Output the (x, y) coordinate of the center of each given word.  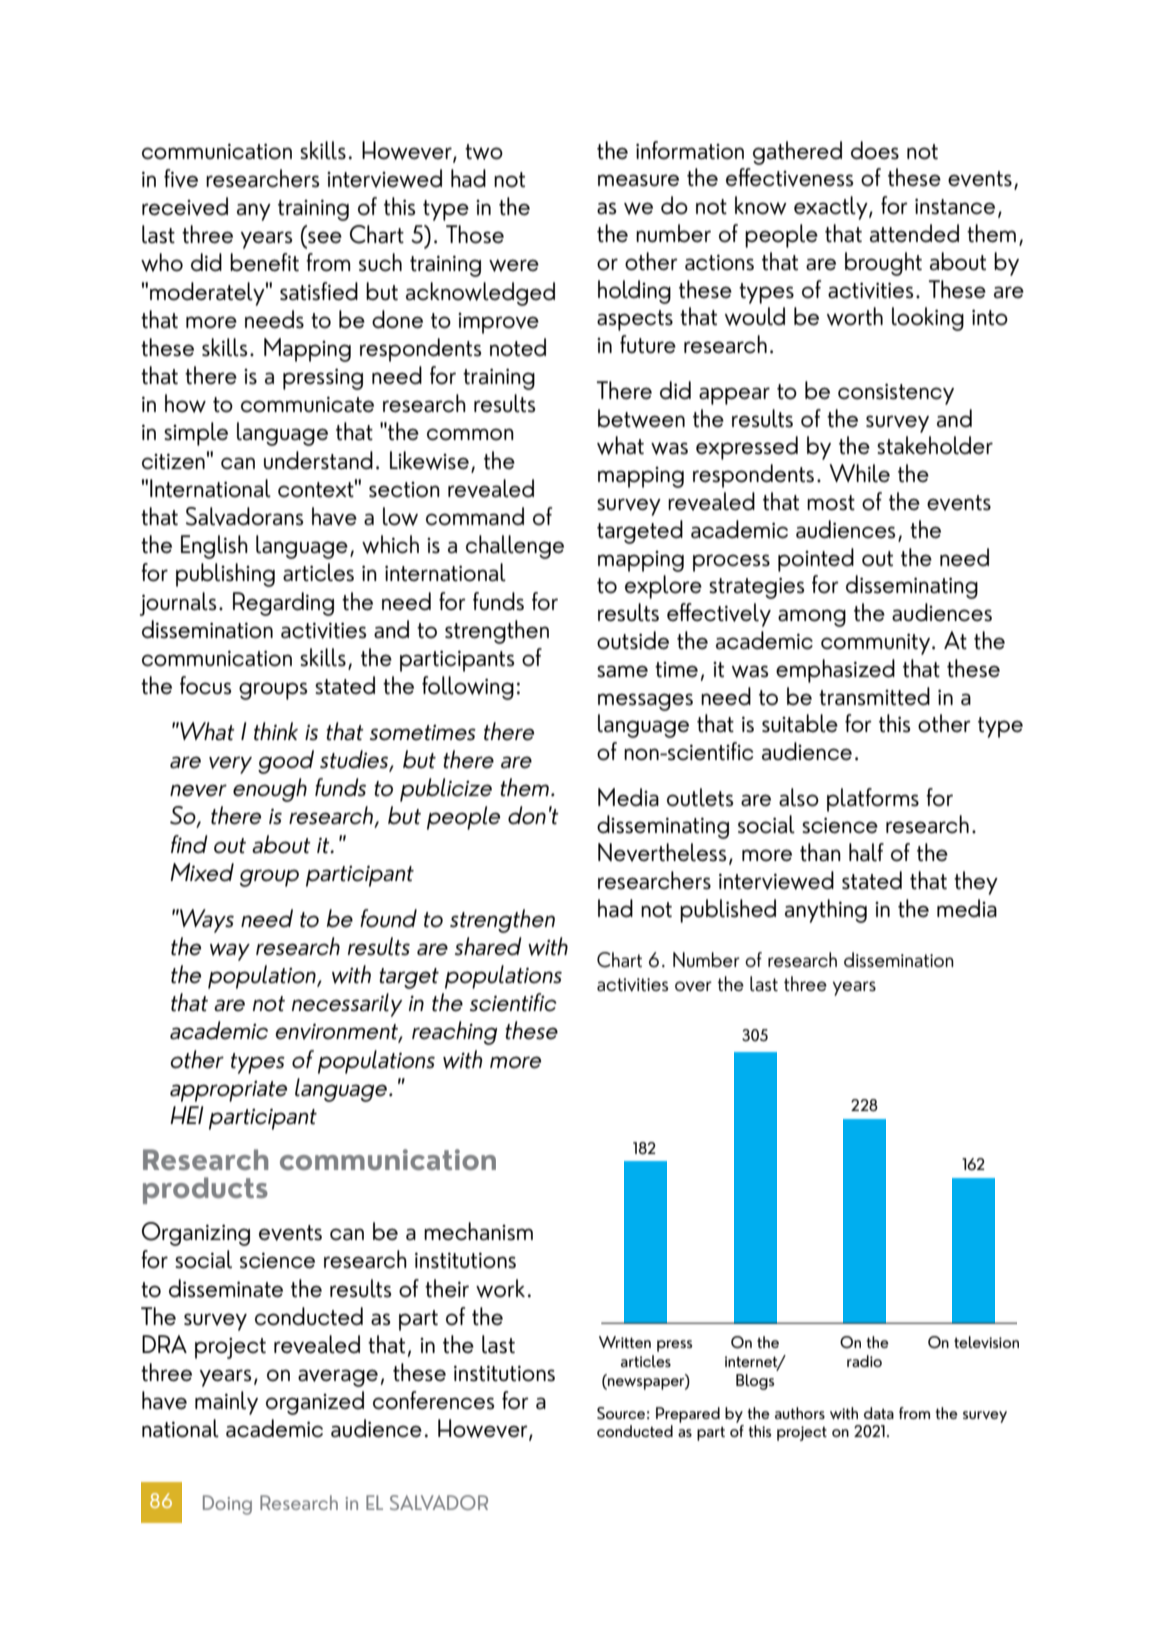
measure (638, 180)
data (879, 1413)
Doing (227, 1505)
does (875, 150)
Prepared (688, 1415)
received (185, 206)
